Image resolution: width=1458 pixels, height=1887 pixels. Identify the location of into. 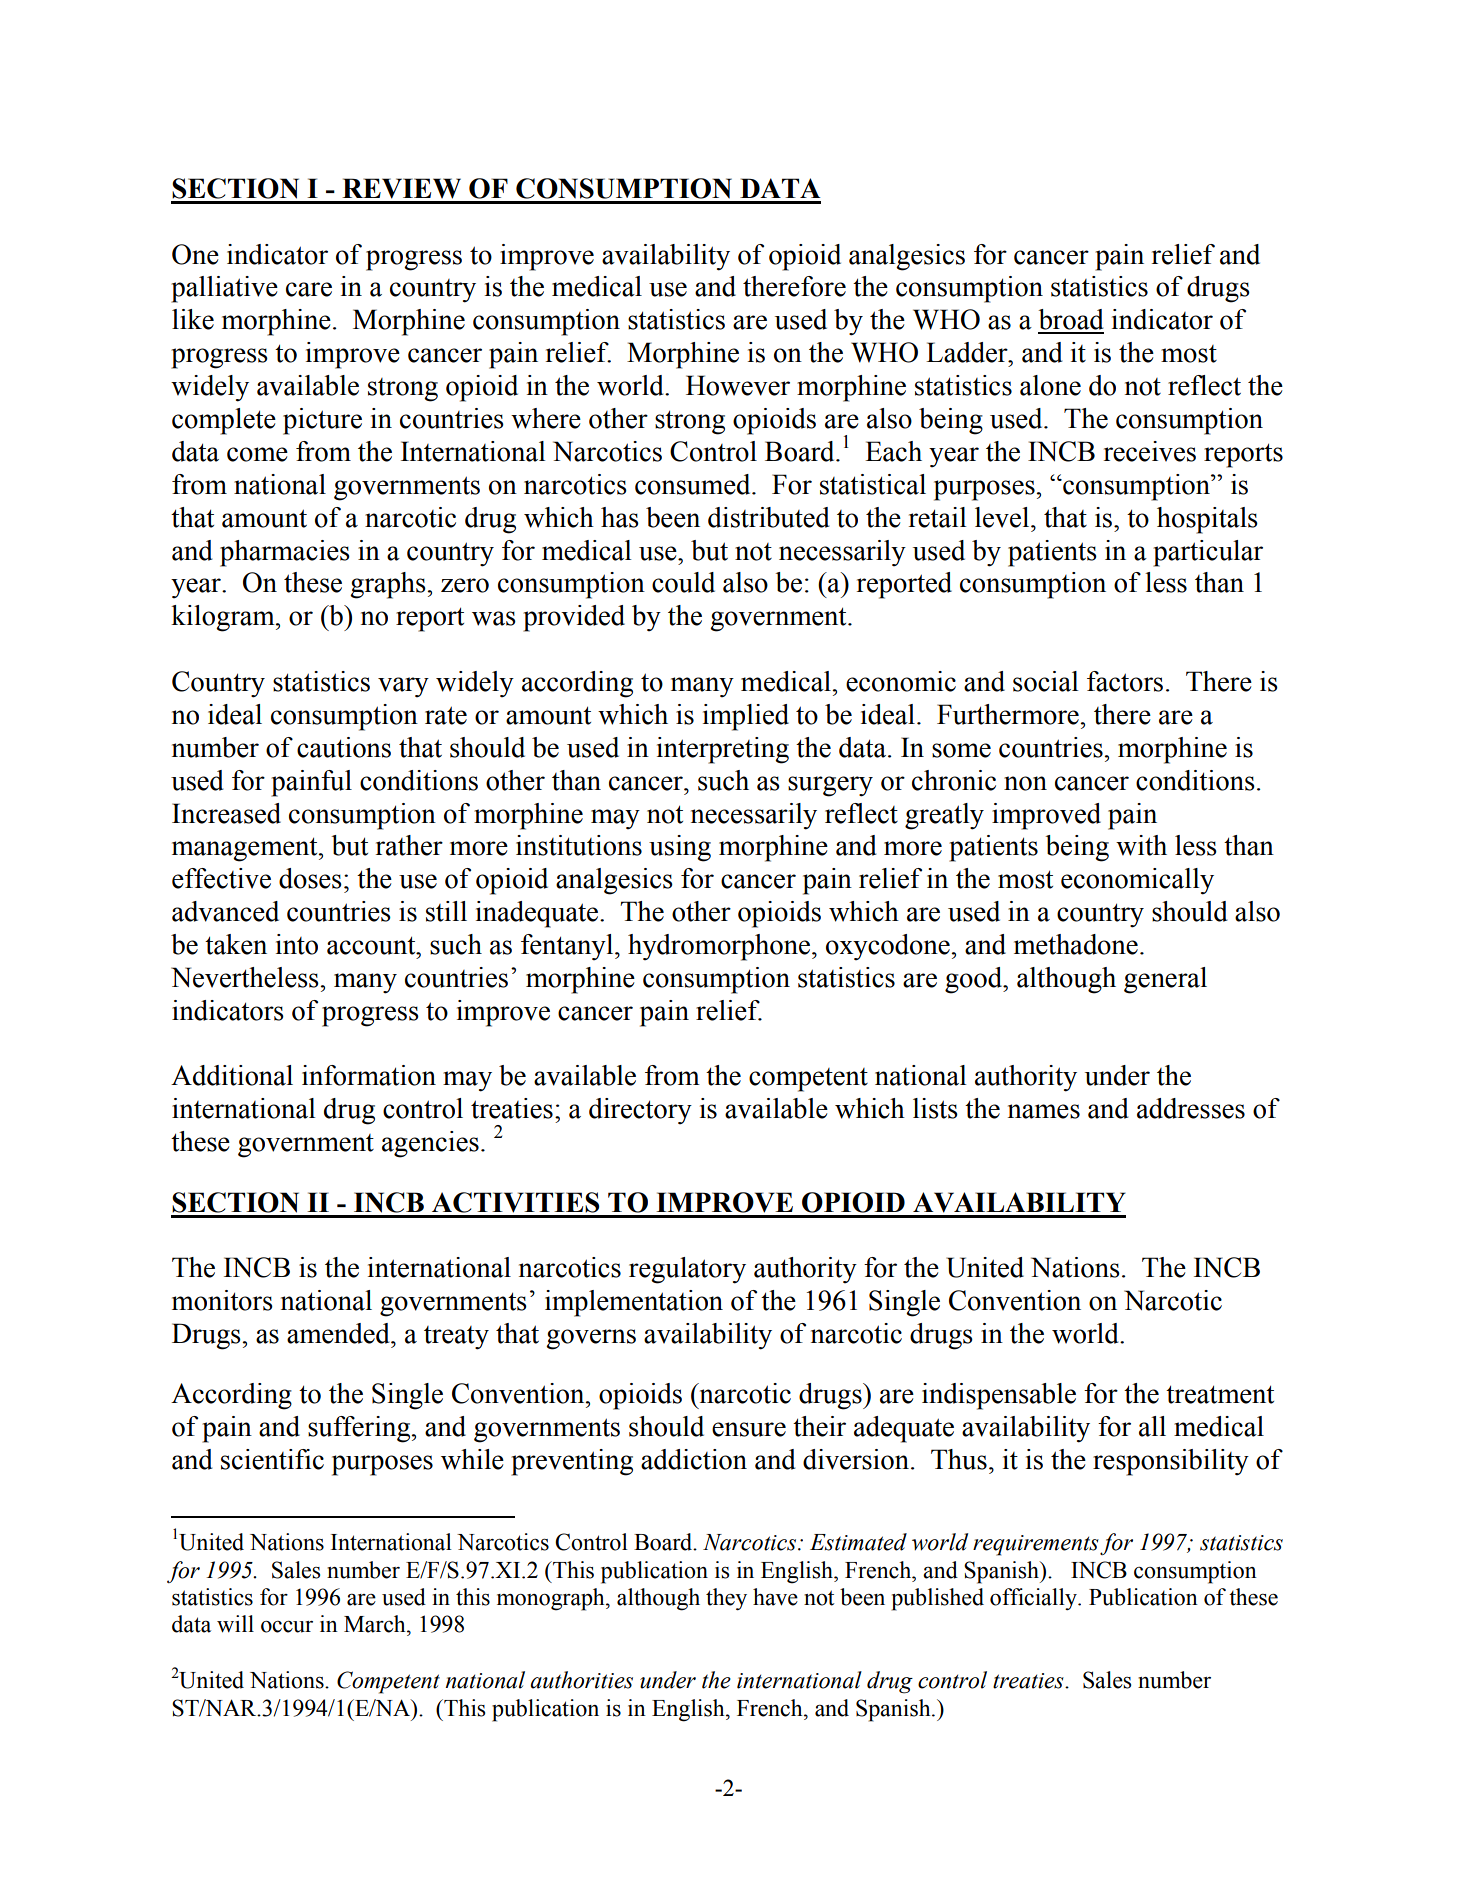
(297, 944).
